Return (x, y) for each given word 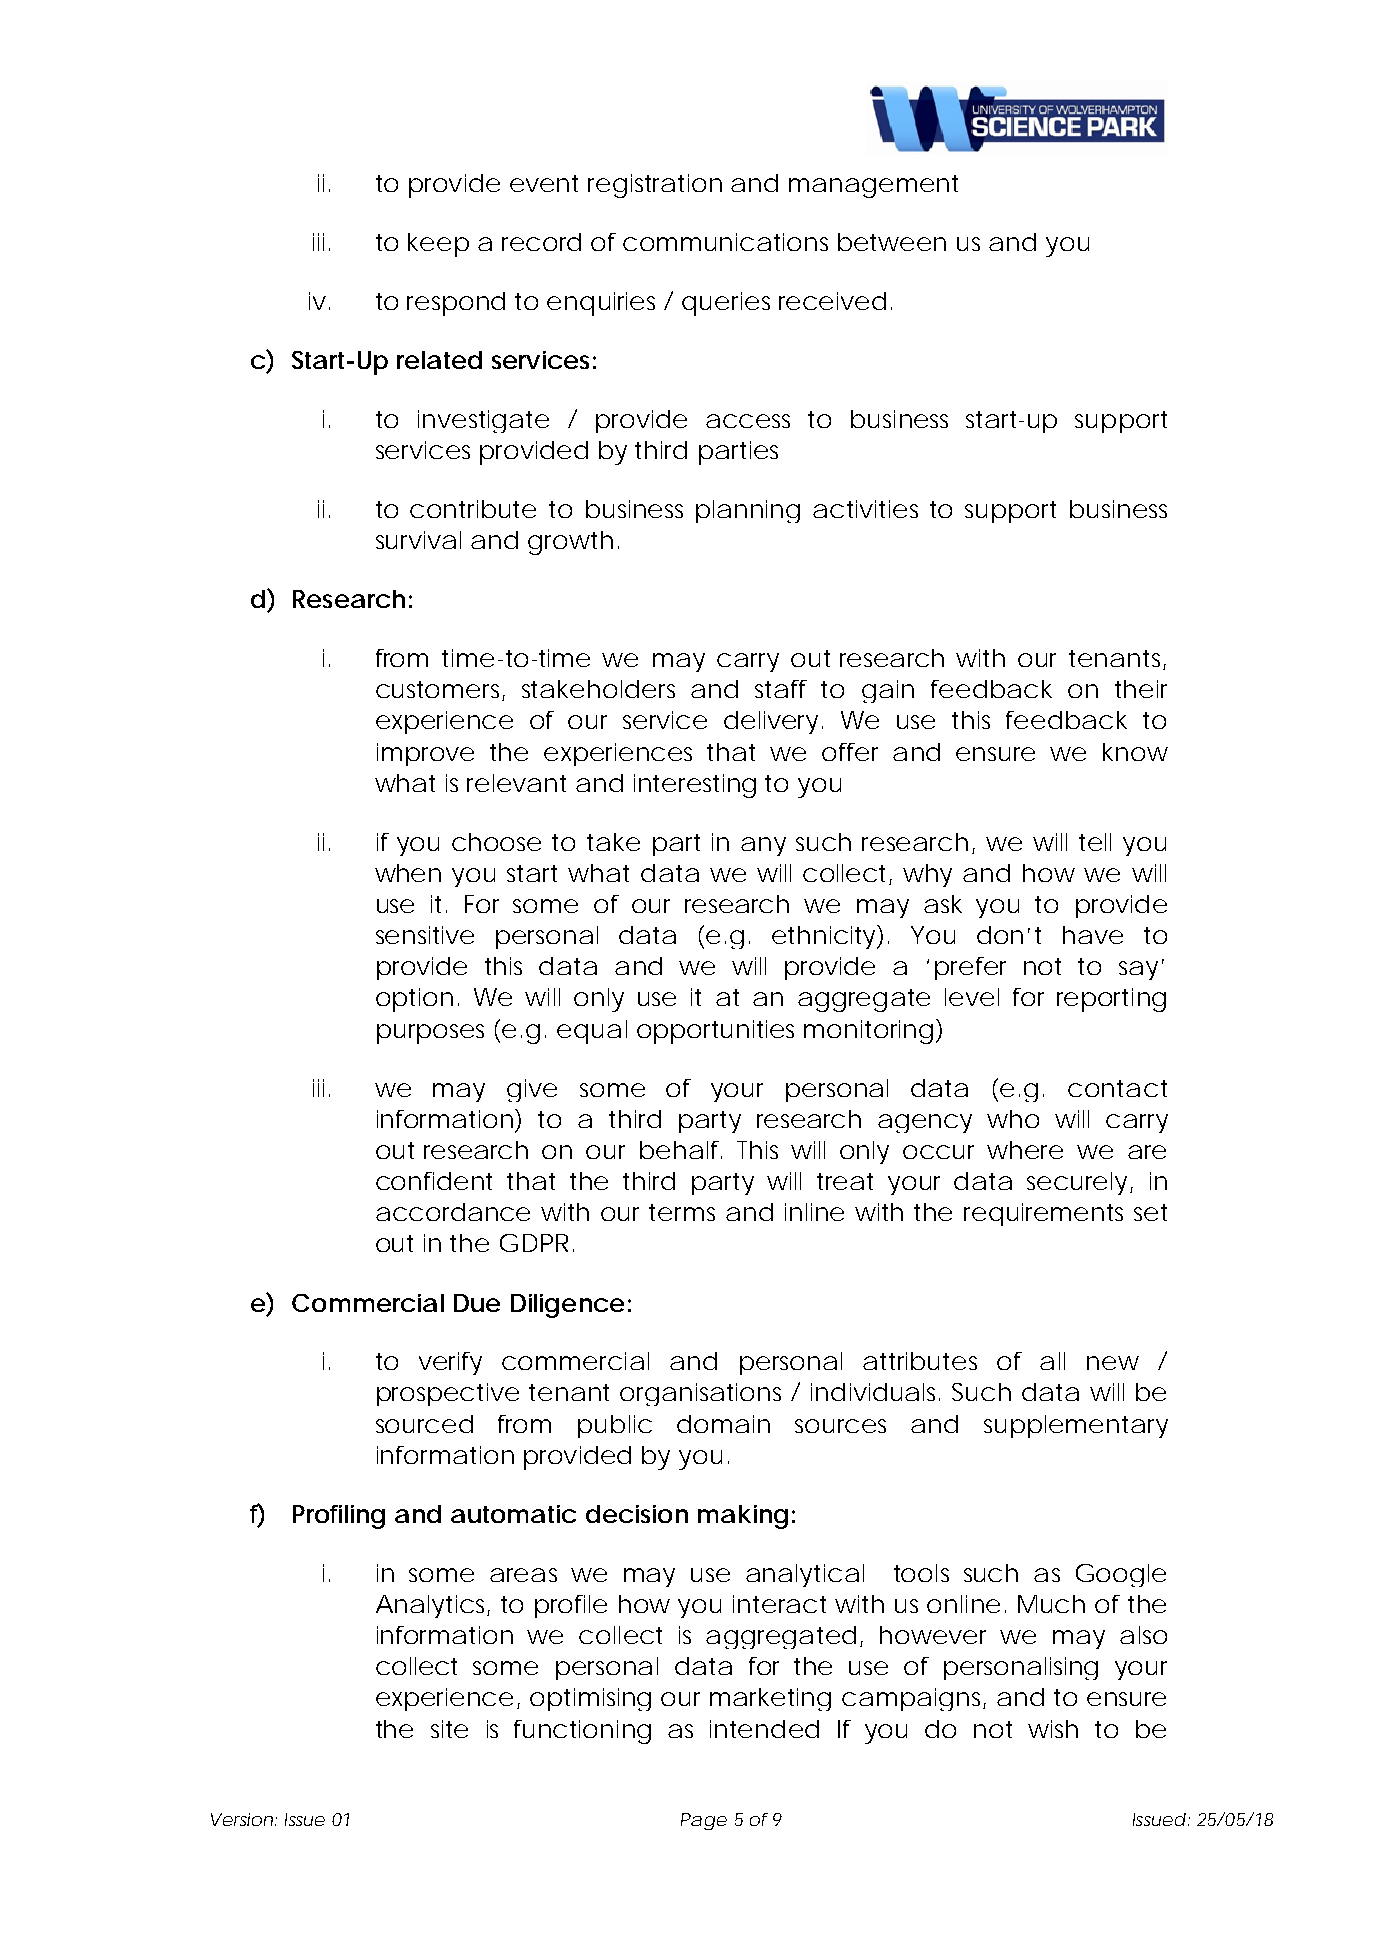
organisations (700, 1394)
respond (456, 304)
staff (781, 689)
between (892, 242)
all (1052, 1361)
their (1141, 689)
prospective (448, 1394)
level (972, 997)
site (449, 1729)
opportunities (715, 1032)
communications (725, 242)
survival (418, 540)
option (414, 1000)
